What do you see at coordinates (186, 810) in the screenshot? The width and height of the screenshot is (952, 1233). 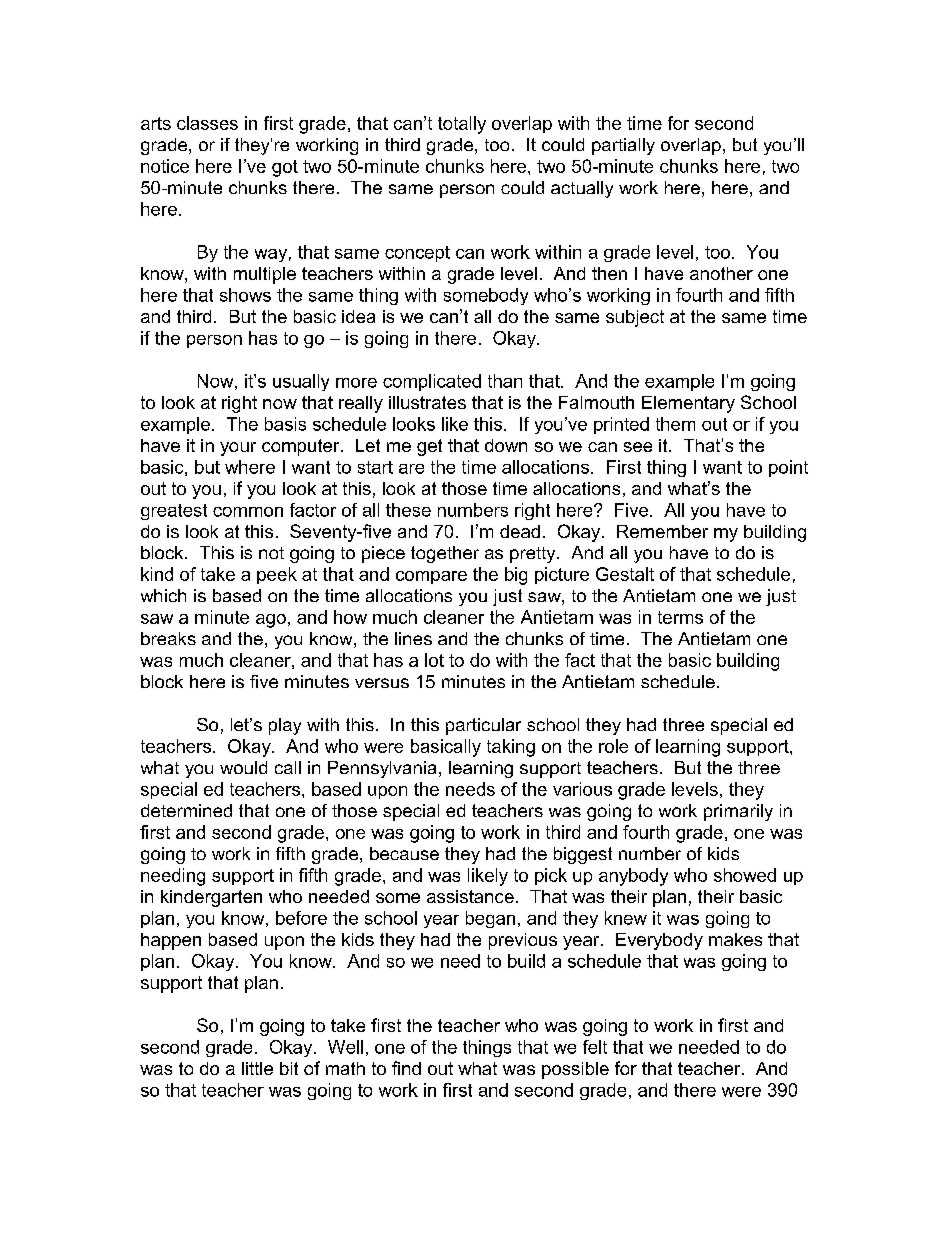 I see `determined` at bounding box center [186, 810].
